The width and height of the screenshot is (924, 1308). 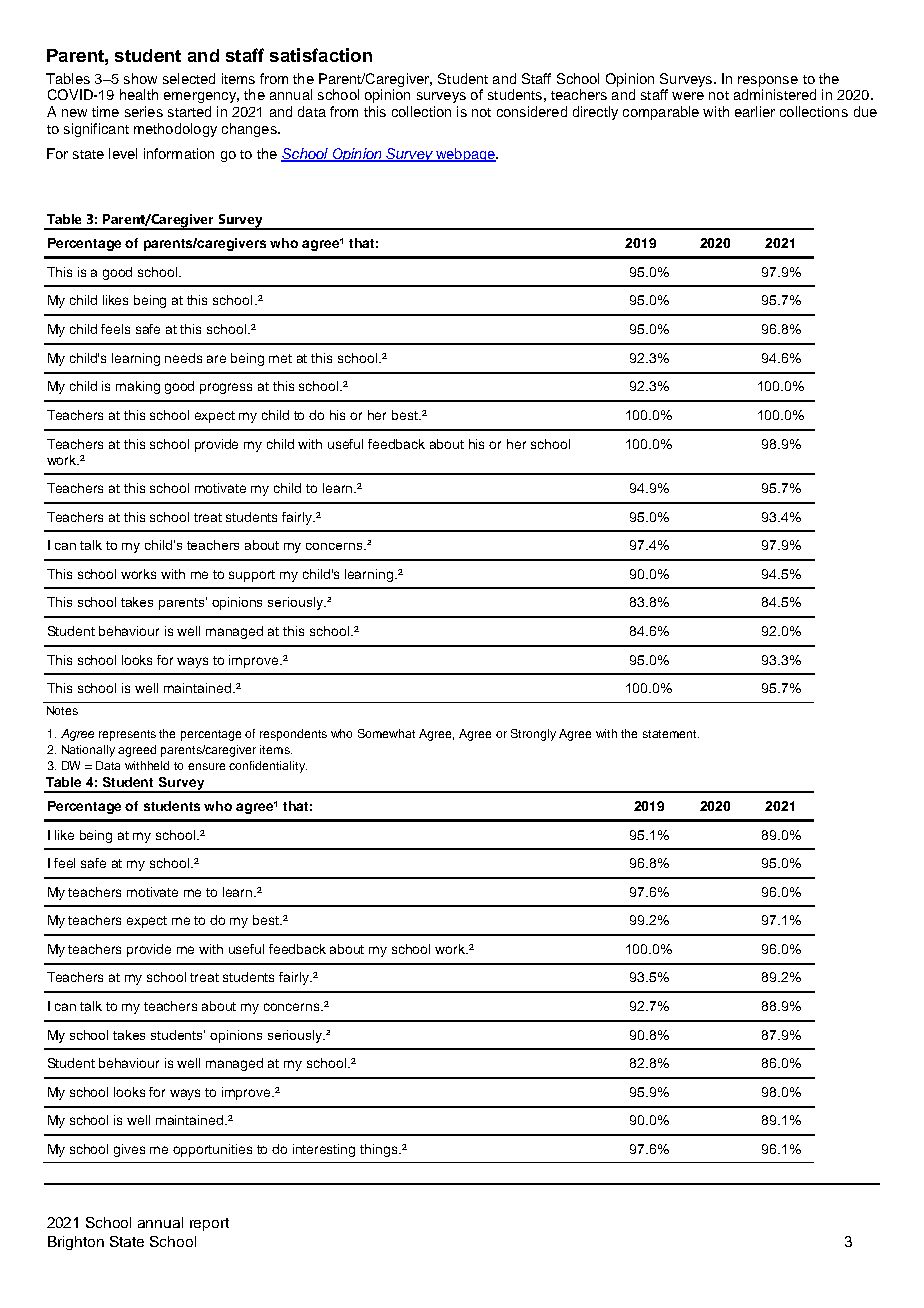 What do you see at coordinates (226, 388) in the screenshot?
I see `progress` at bounding box center [226, 388].
